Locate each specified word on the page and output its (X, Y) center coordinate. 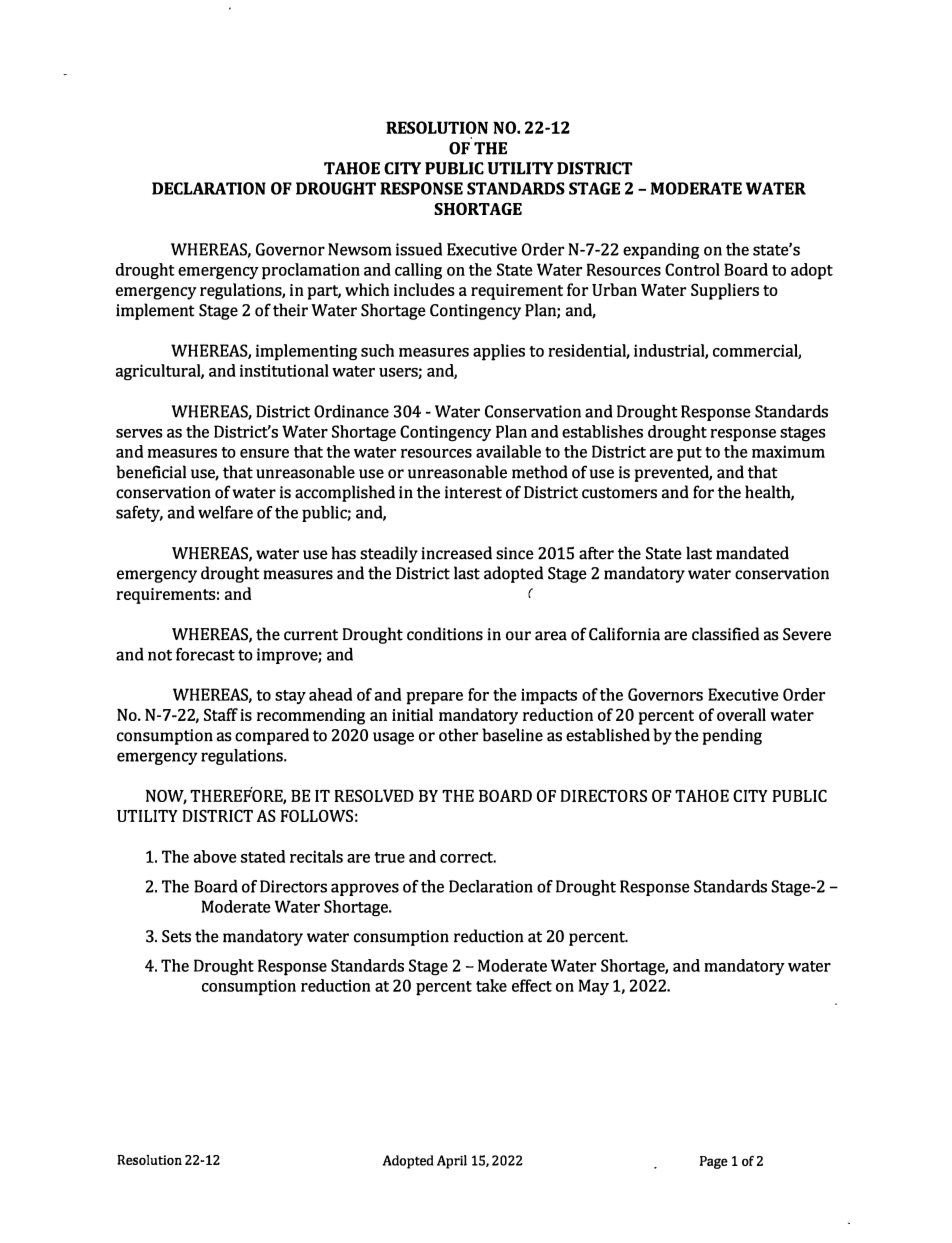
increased (456, 553)
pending (732, 736)
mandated (752, 553)
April (452, 1162)
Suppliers (725, 291)
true (390, 857)
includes (424, 289)
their (290, 310)
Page (713, 1162)
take (491, 985)
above (215, 856)
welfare (225, 512)
